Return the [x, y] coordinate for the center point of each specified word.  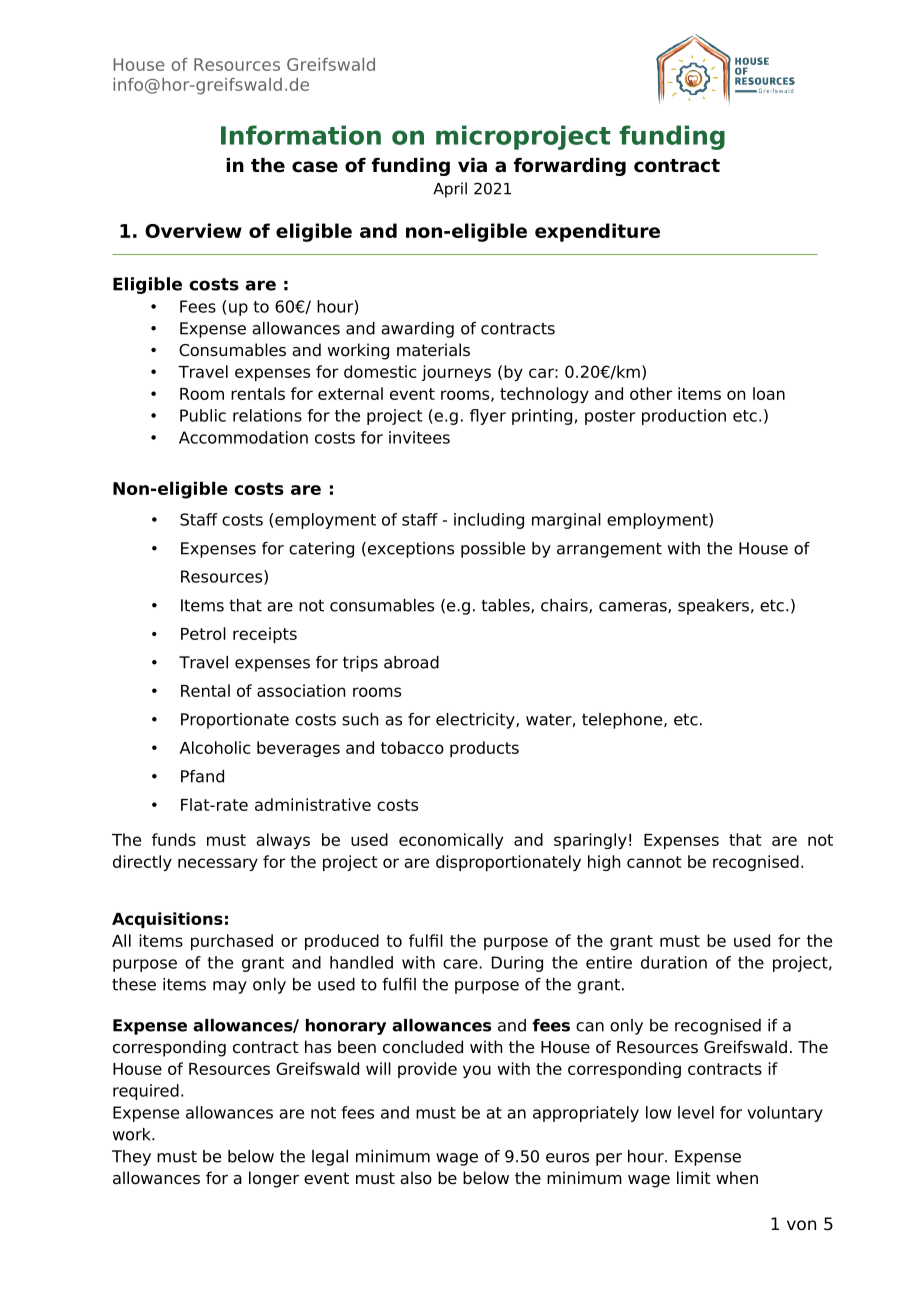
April [450, 190]
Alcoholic [215, 747]
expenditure [597, 232]
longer [274, 1179]
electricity [476, 721]
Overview [193, 230]
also [416, 1178]
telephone [623, 721]
